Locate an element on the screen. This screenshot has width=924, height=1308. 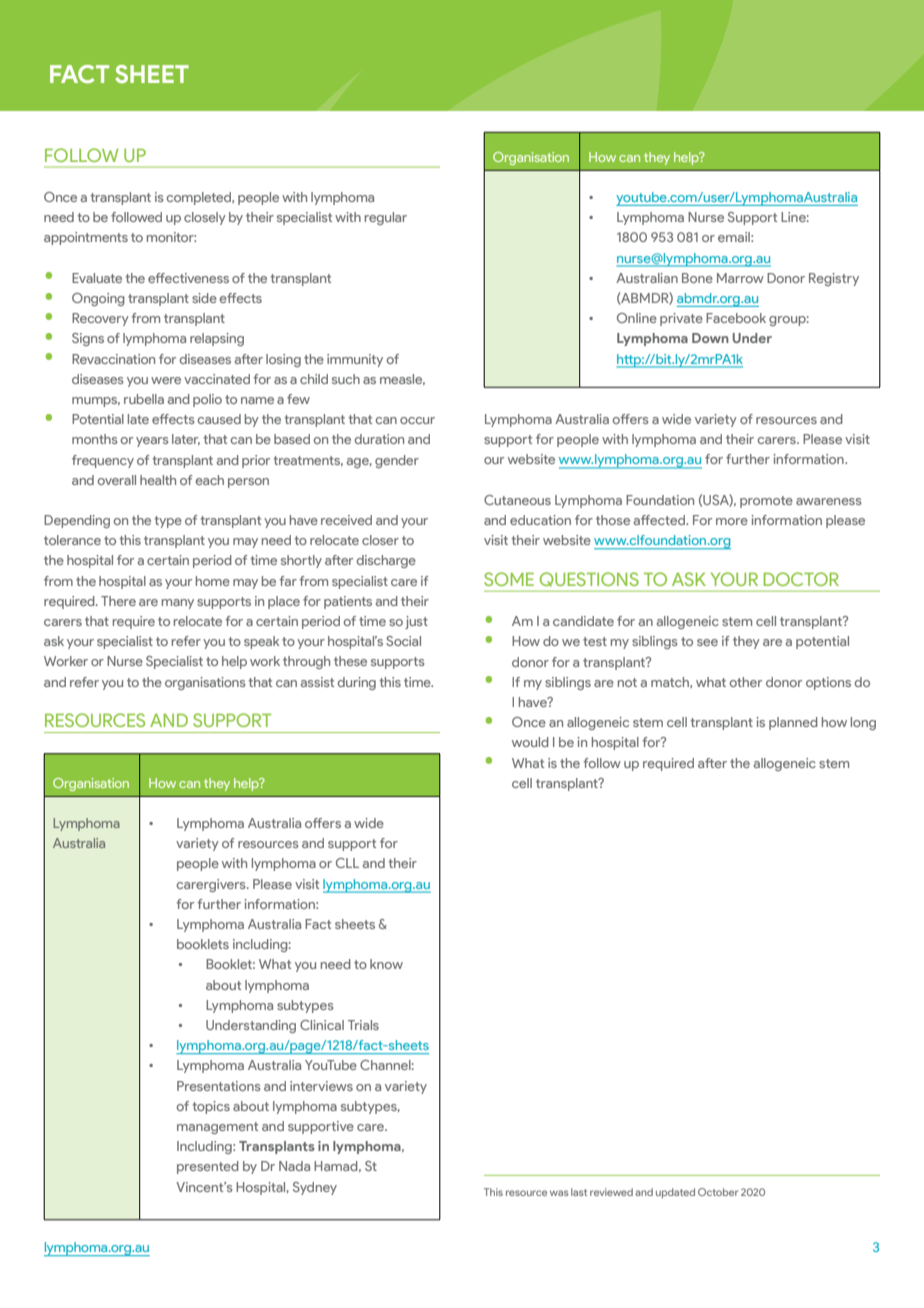
would is located at coordinates (530, 742).
